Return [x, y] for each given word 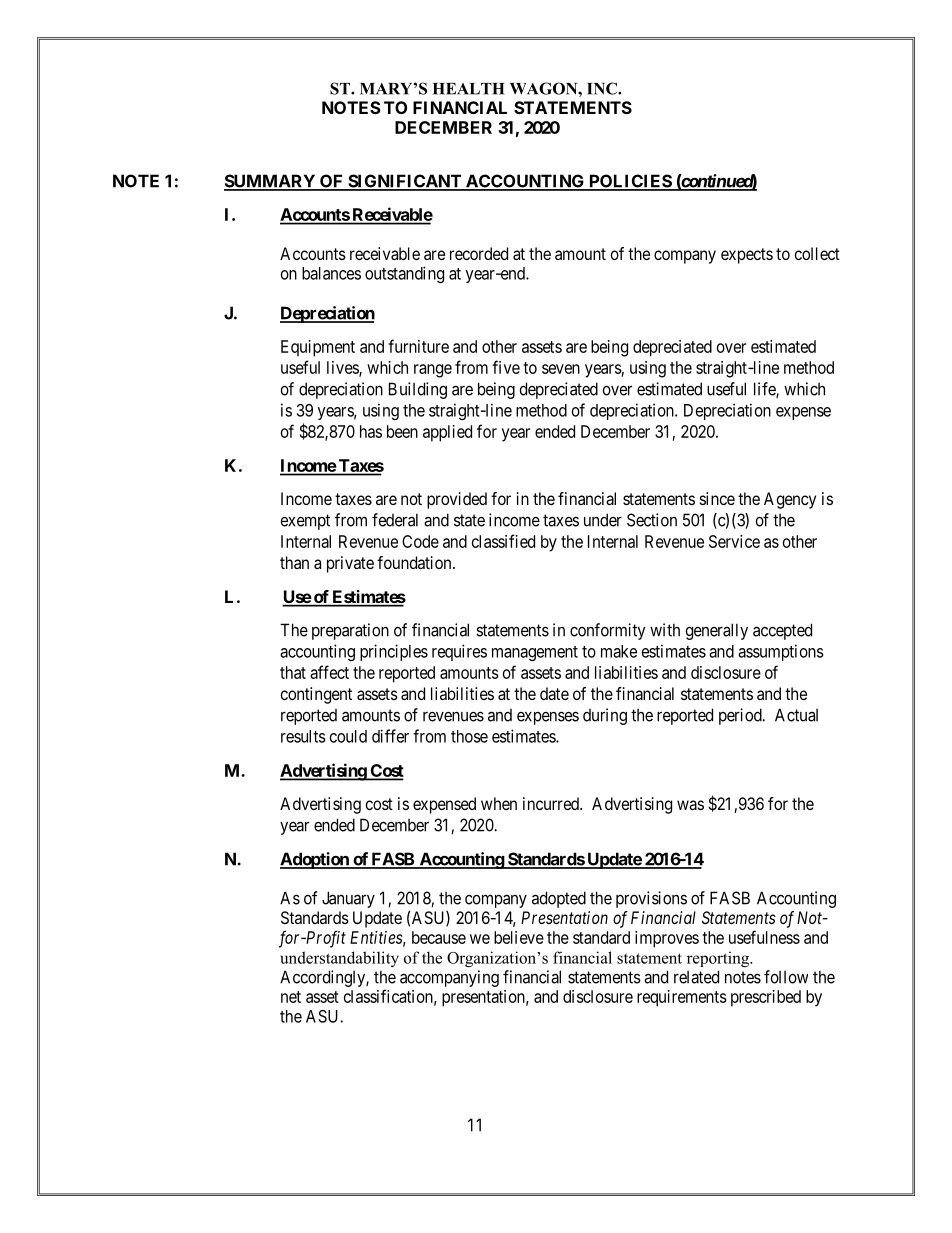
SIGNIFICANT [405, 182]
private [350, 564]
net [291, 997]
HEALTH [469, 89]
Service [734, 541]
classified [503, 541]
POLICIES [630, 182]
